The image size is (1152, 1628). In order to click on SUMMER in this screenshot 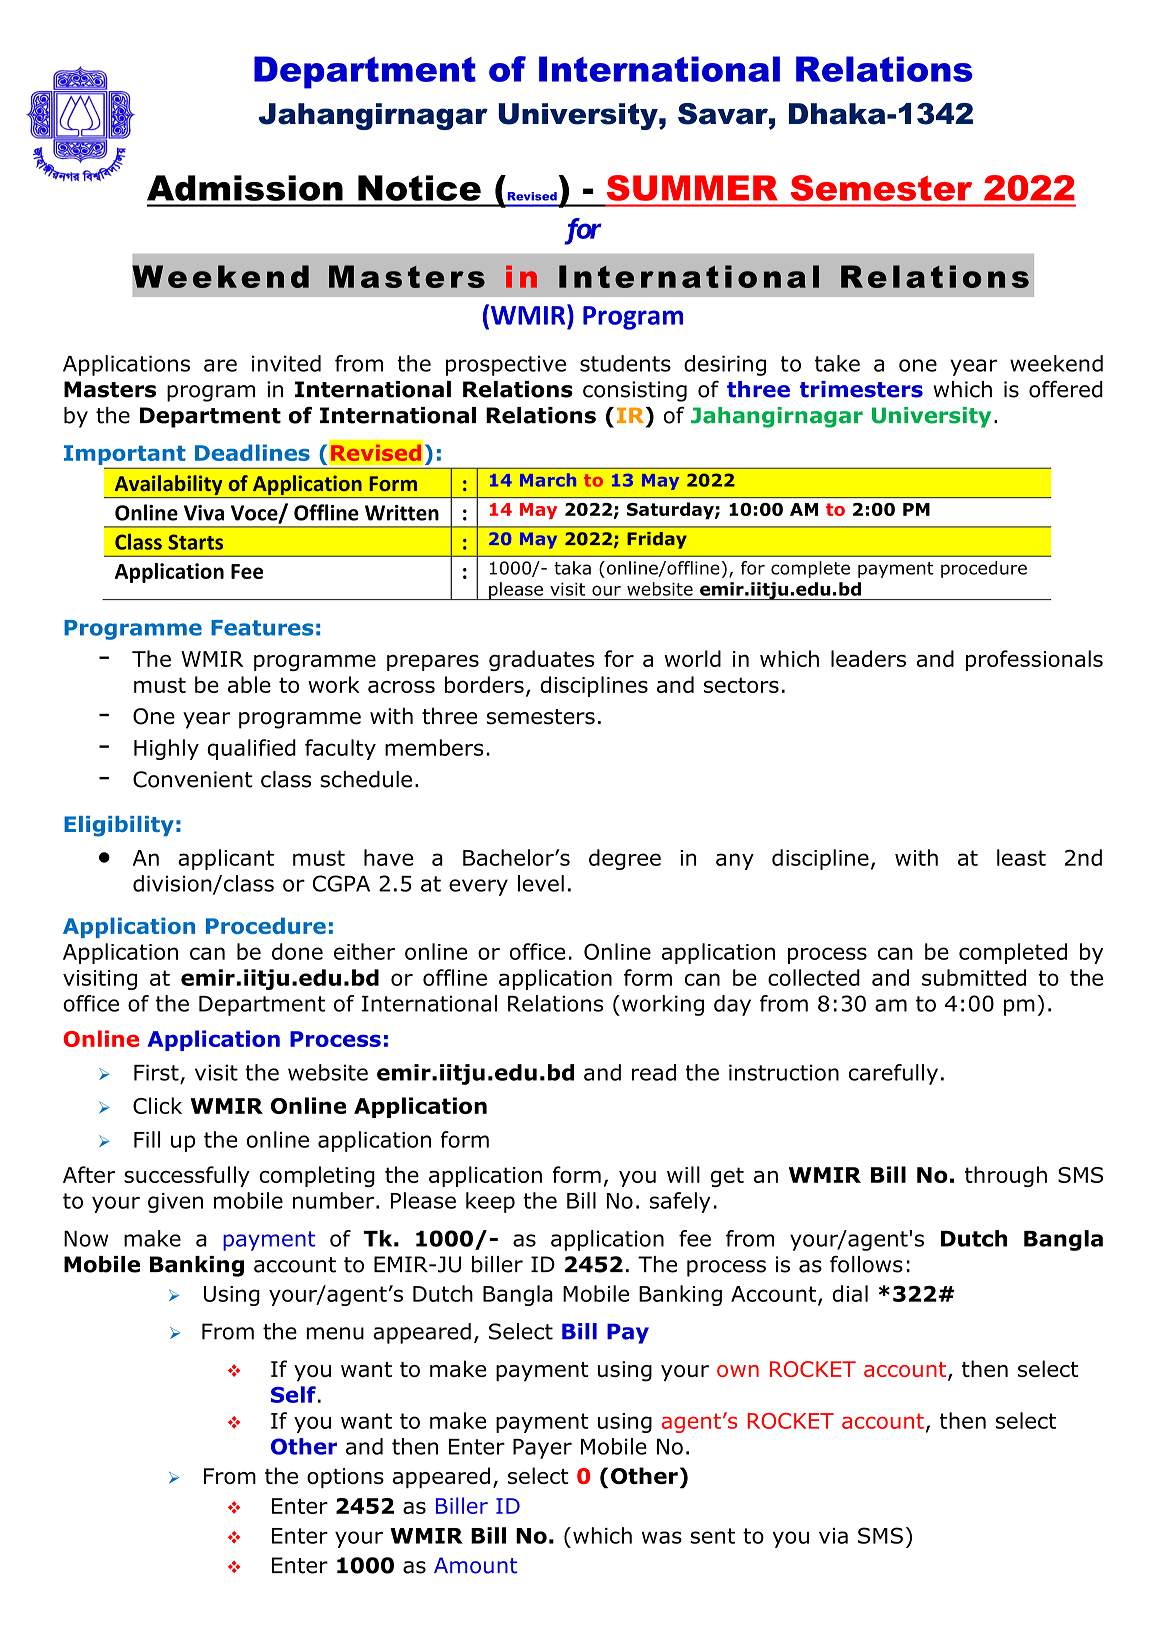, I will do `click(692, 188)`.
